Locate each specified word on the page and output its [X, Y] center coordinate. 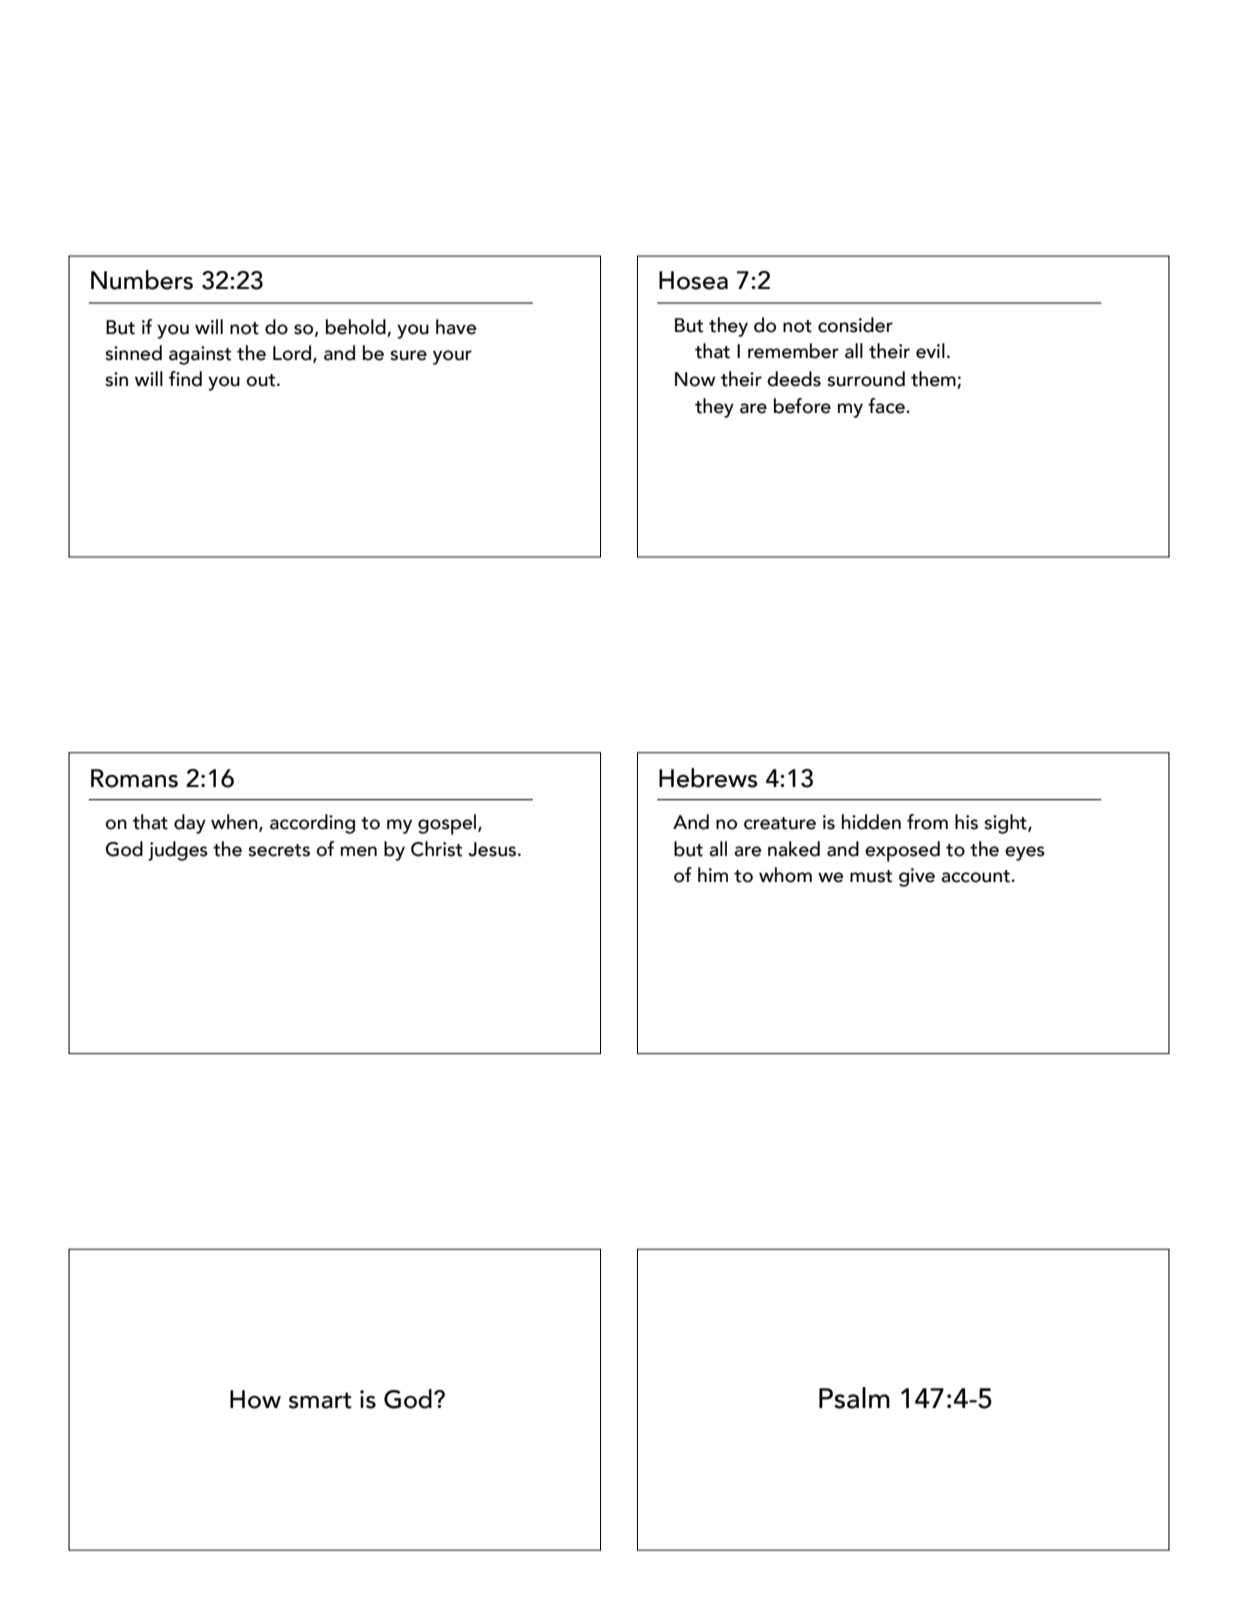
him [713, 874]
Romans [134, 778]
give [917, 877]
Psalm [854, 1398]
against [200, 355]
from [927, 822]
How [255, 1399]
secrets [279, 850]
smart [320, 1400]
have [456, 327]
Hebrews [708, 778]
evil [930, 351]
